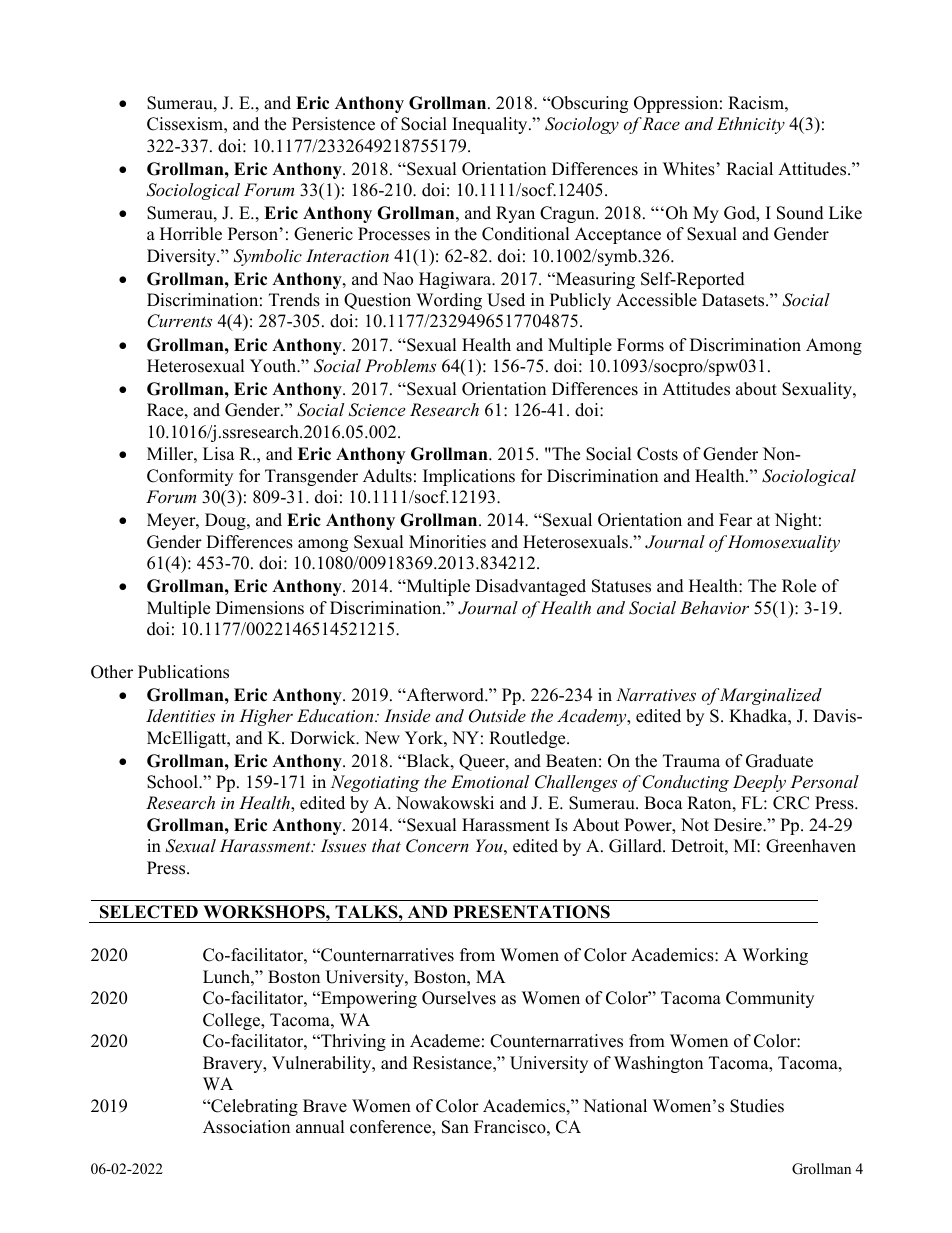 Image resolution: width=952 pixels, height=1233 pixels. Describe the element at coordinates (455, 1127) in the document. I see `San` at that location.
